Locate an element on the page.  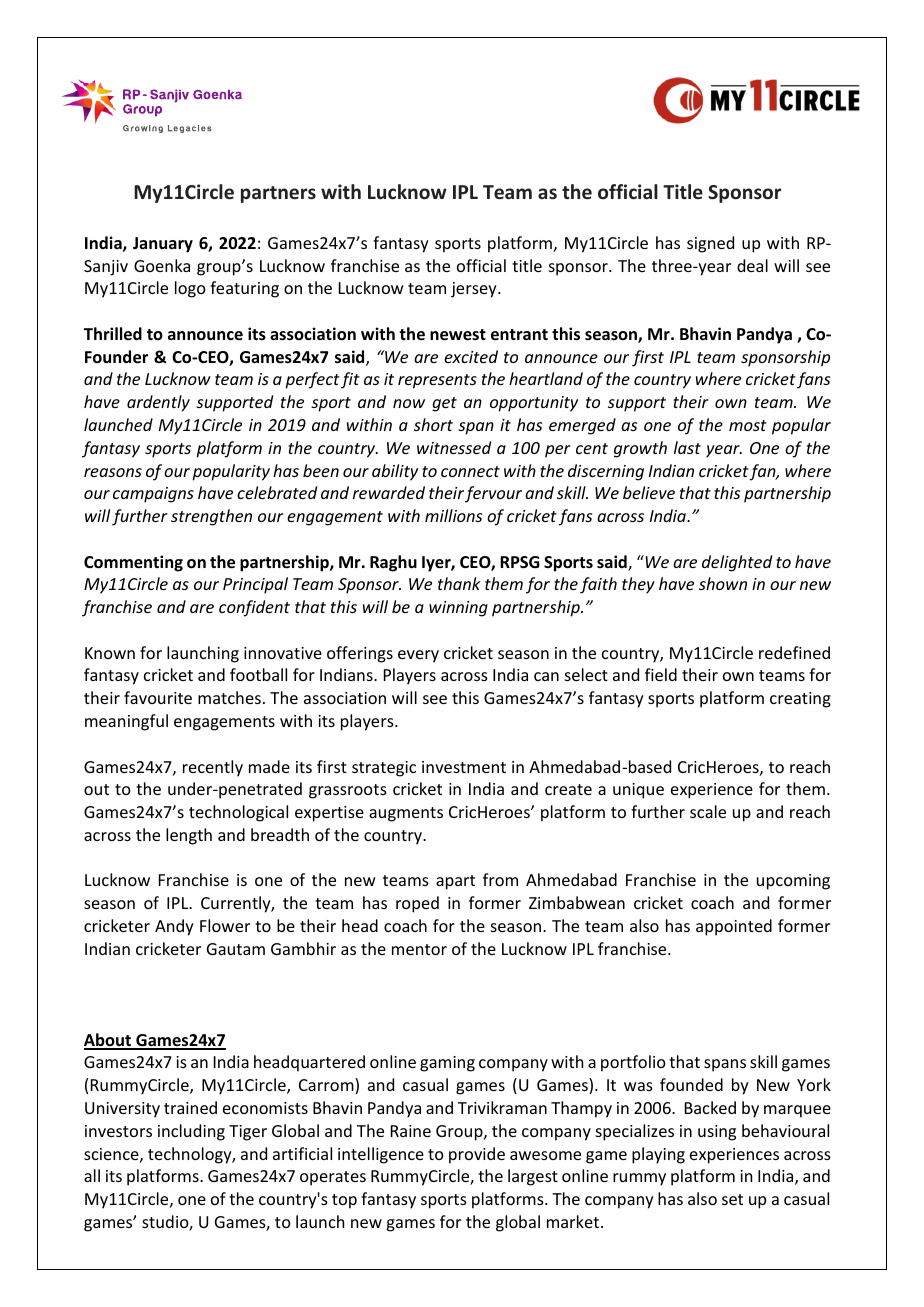
investment is located at coordinates (464, 767).
